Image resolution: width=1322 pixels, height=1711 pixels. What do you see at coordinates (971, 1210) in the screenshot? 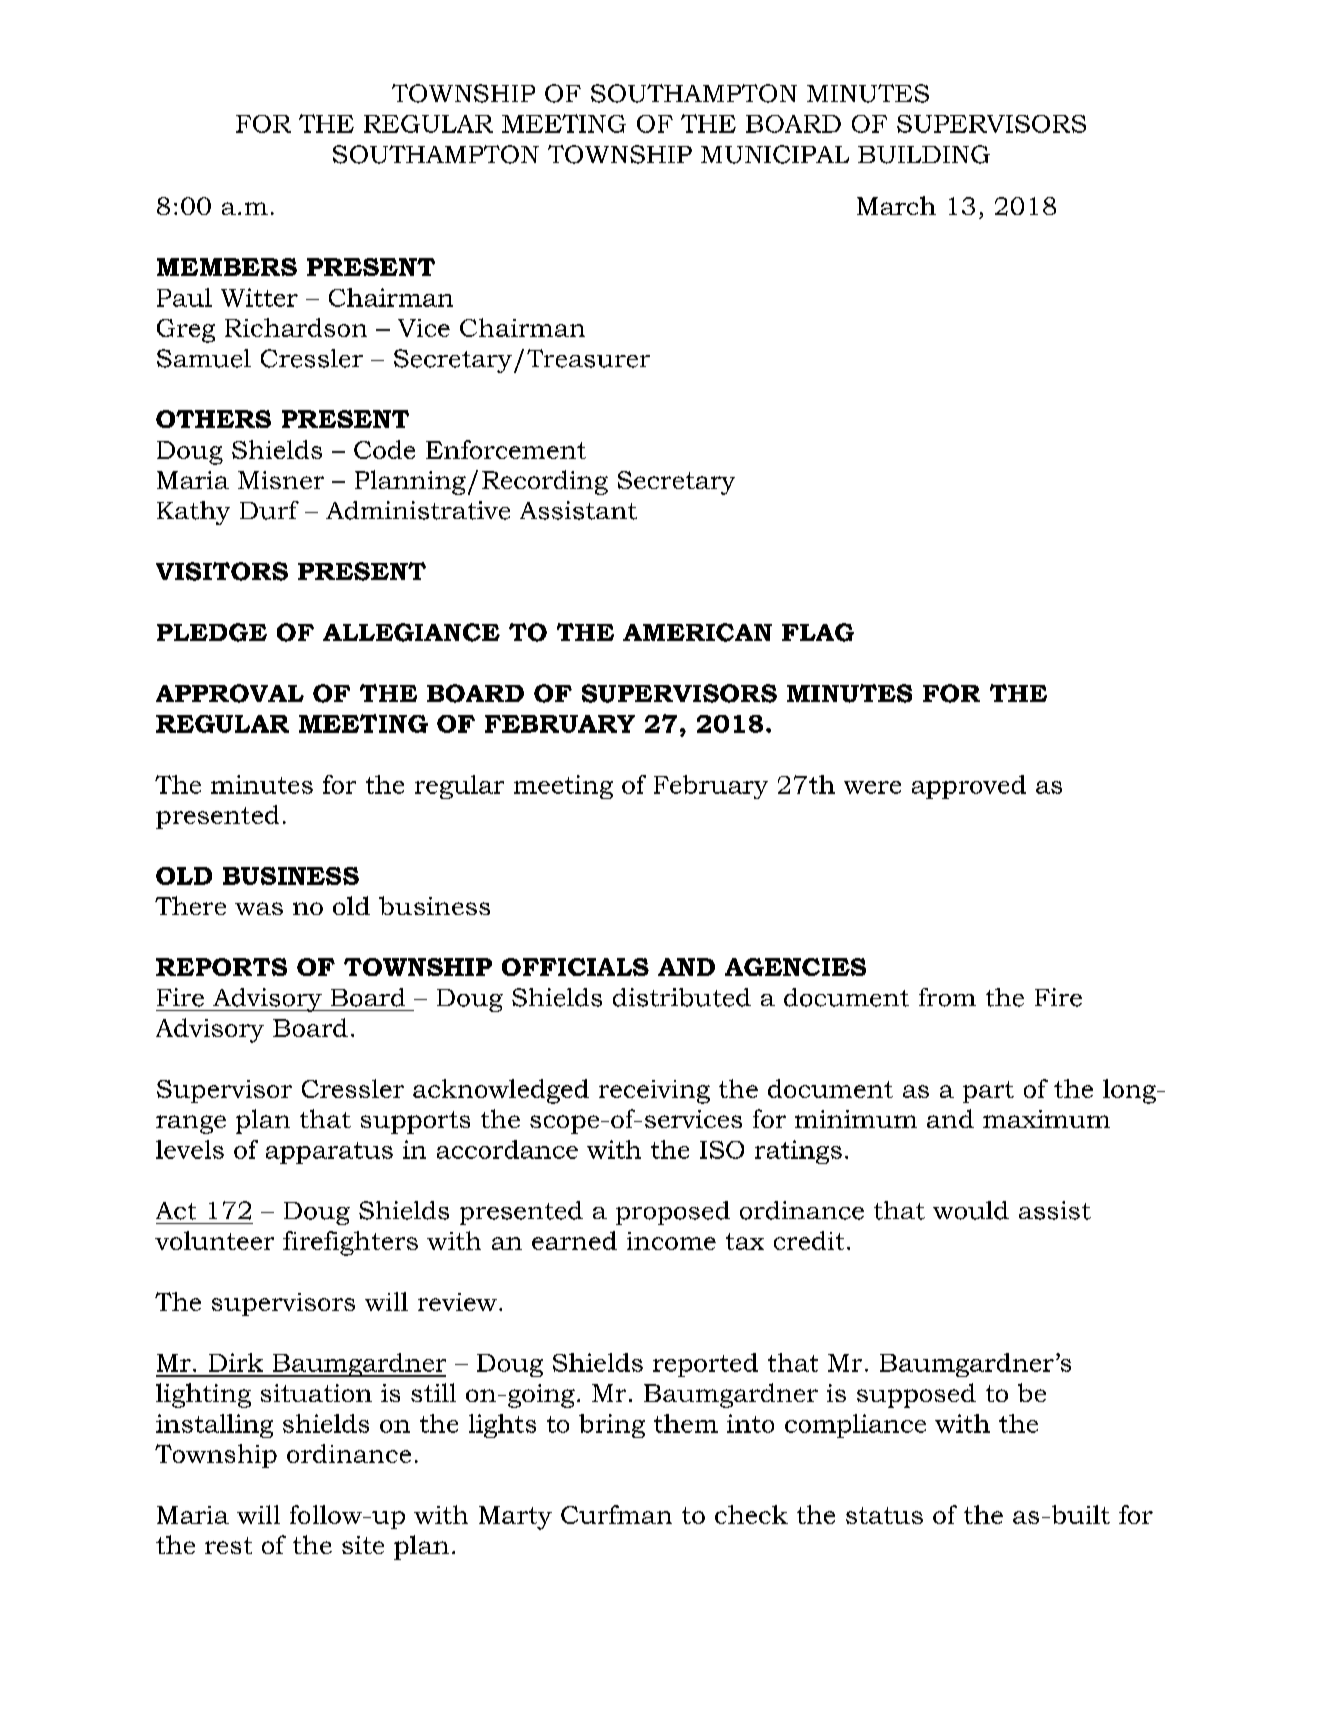
I see `would` at bounding box center [971, 1210].
